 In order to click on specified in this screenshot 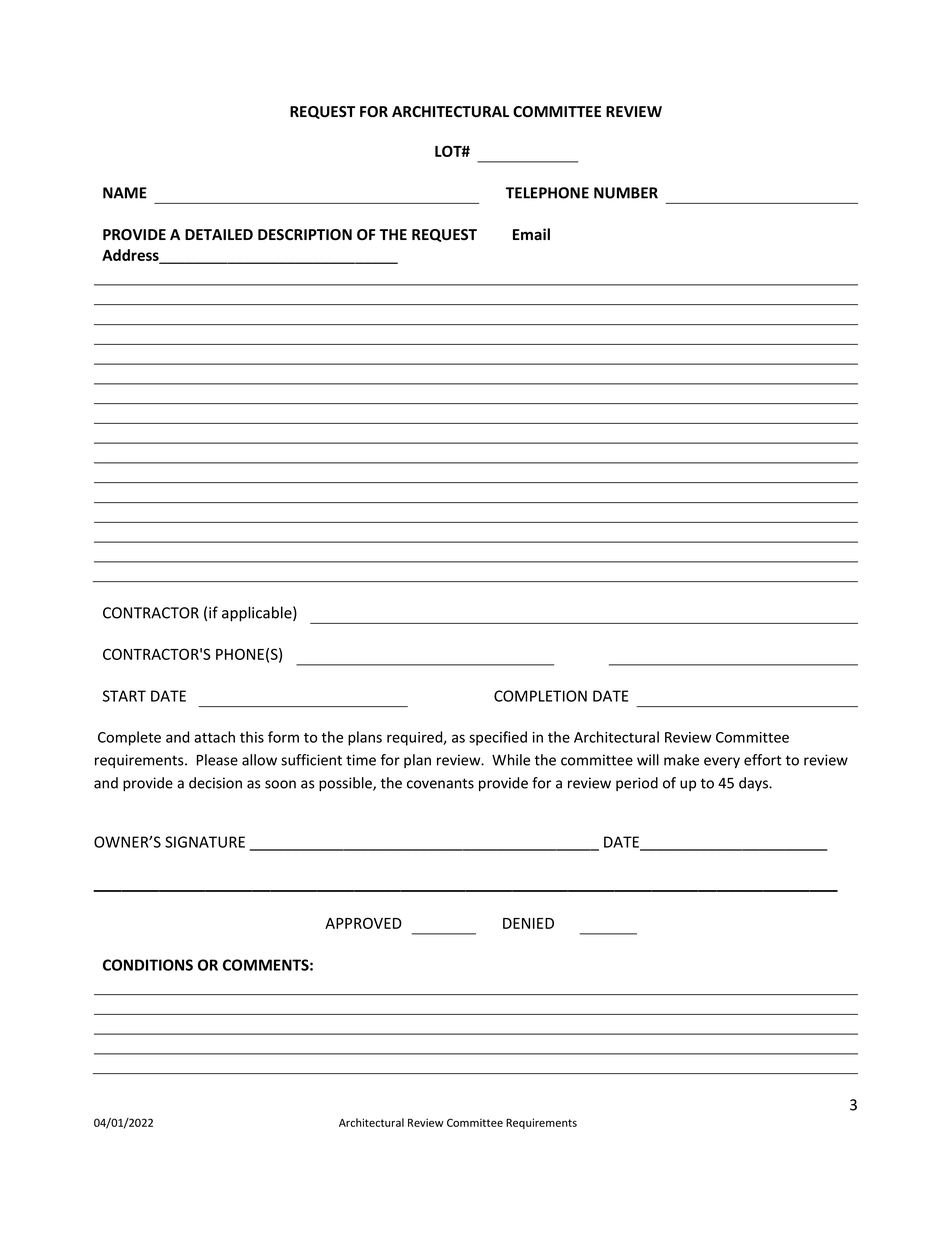, I will do `click(498, 738)`.
